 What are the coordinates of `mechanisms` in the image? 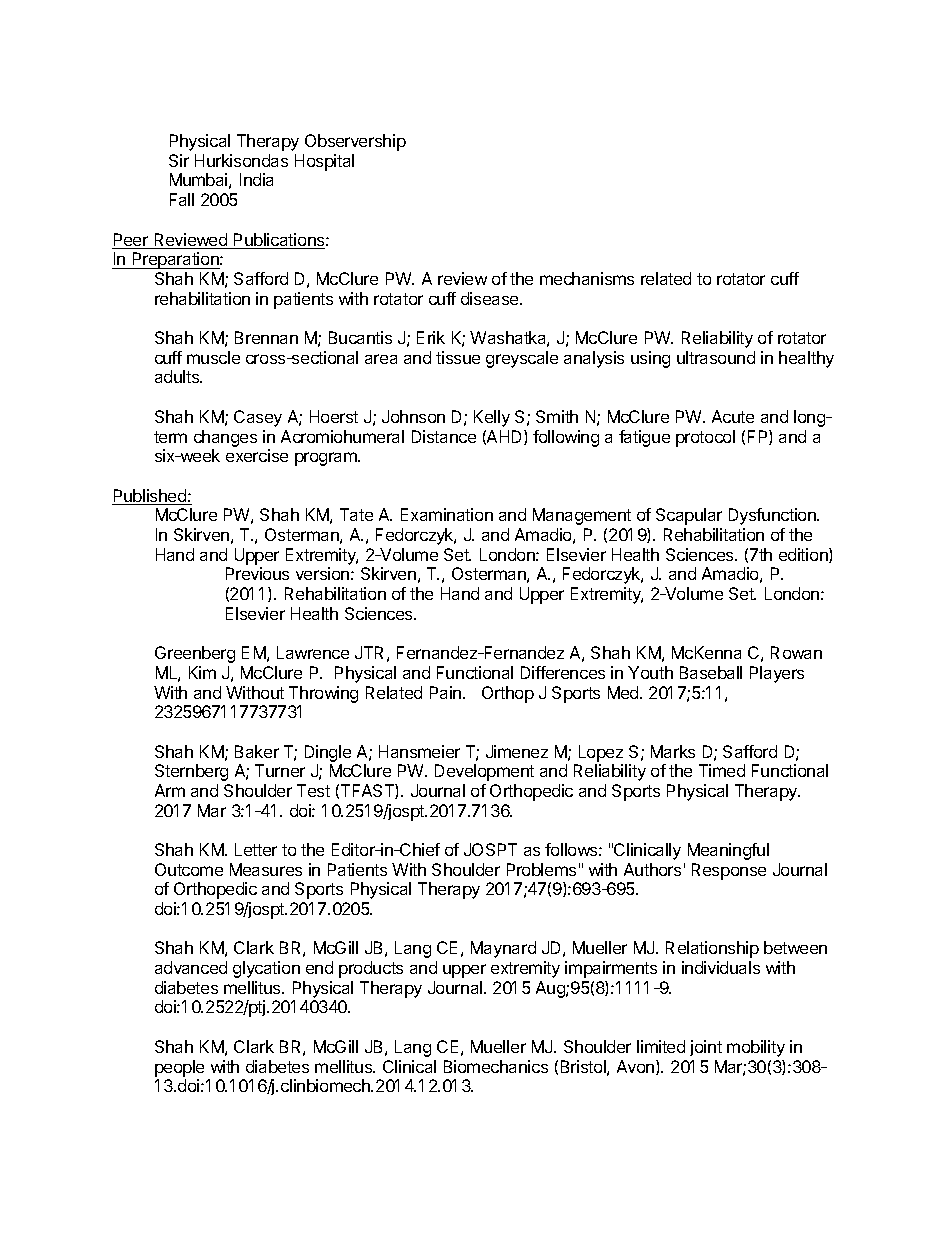 It's located at (587, 278).
